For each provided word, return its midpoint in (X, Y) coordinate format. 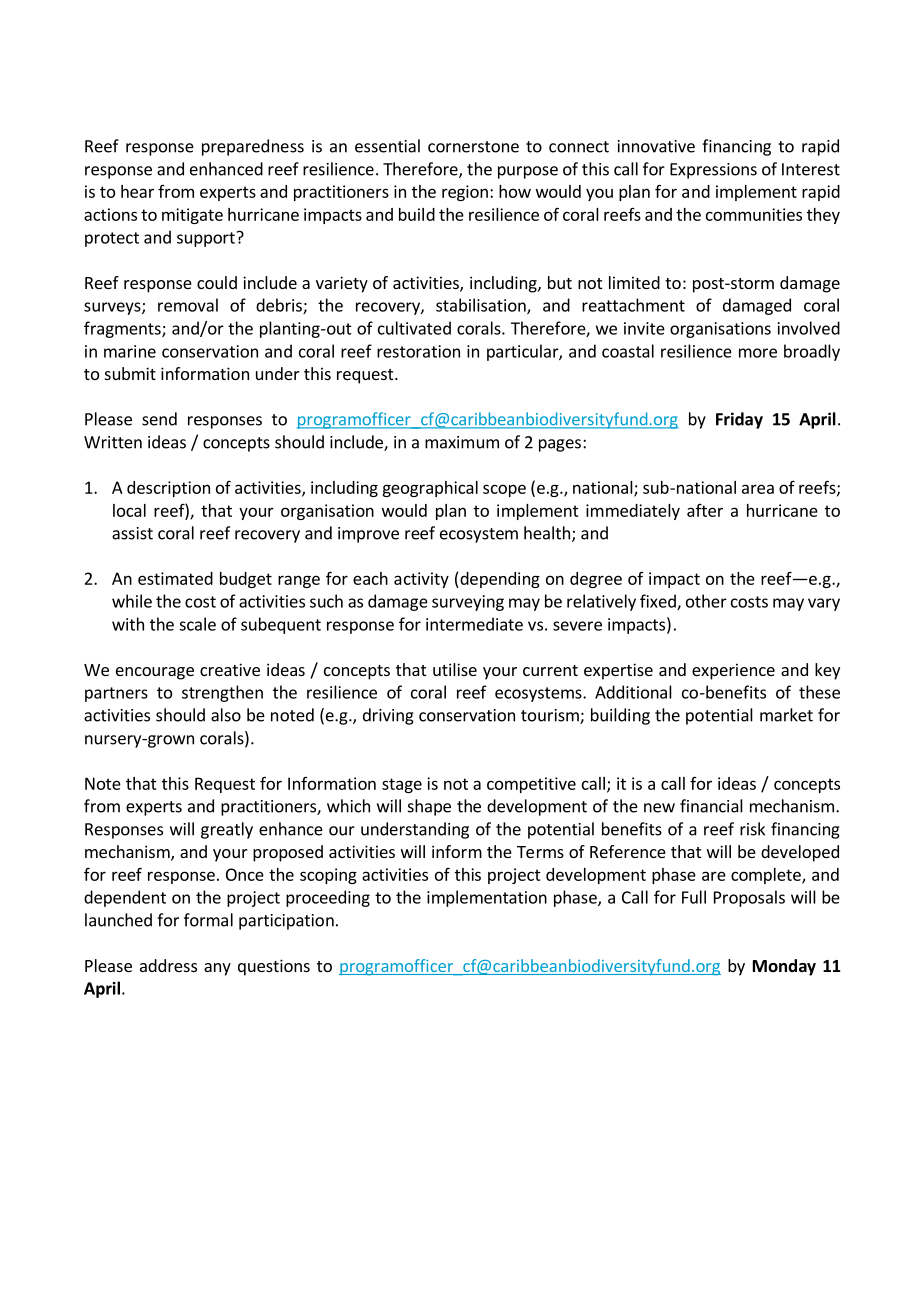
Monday (784, 967)
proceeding (328, 898)
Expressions (713, 171)
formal (208, 920)
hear (137, 191)
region (465, 193)
